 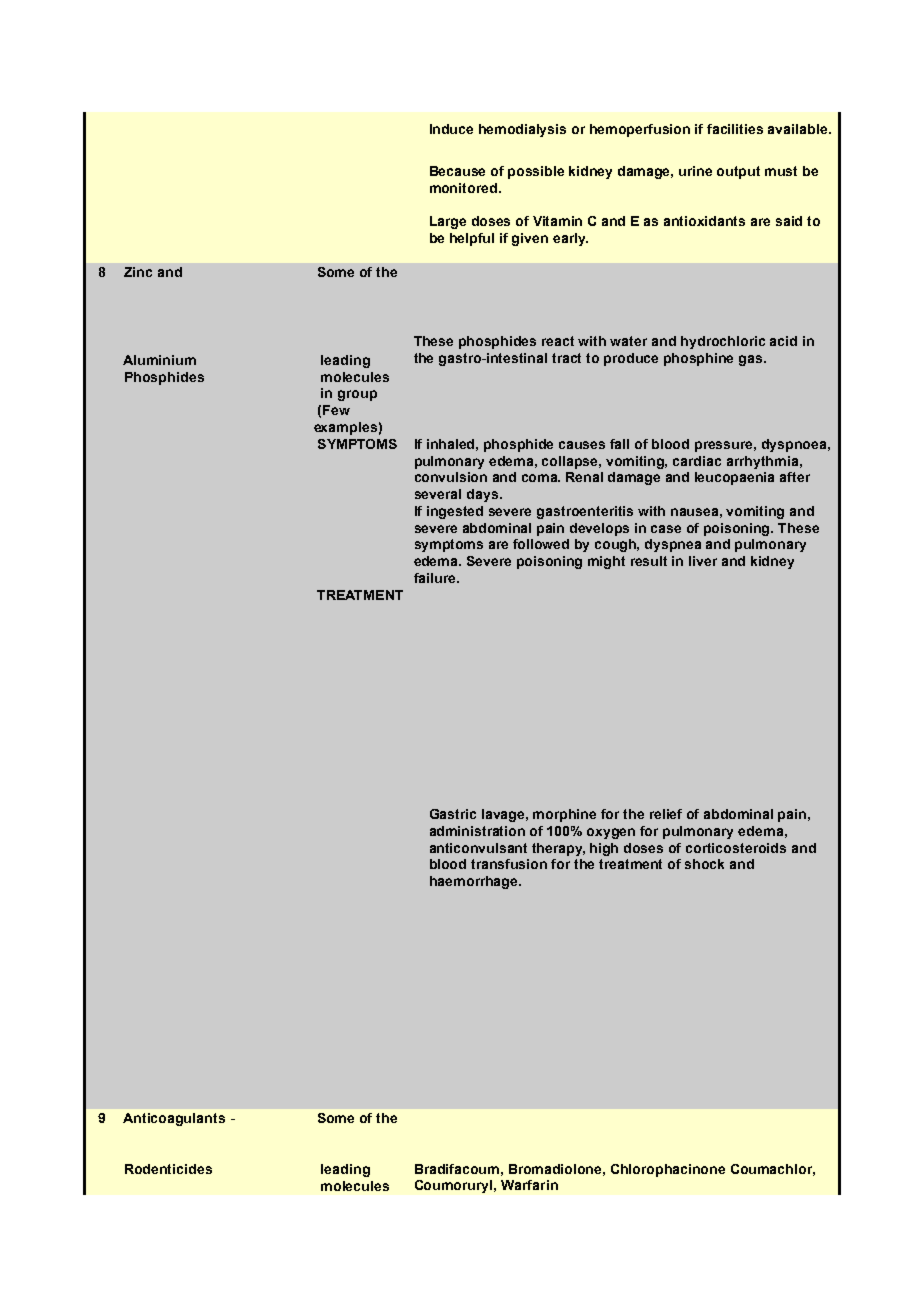 I want to click on cardiac, so click(x=697, y=461).
